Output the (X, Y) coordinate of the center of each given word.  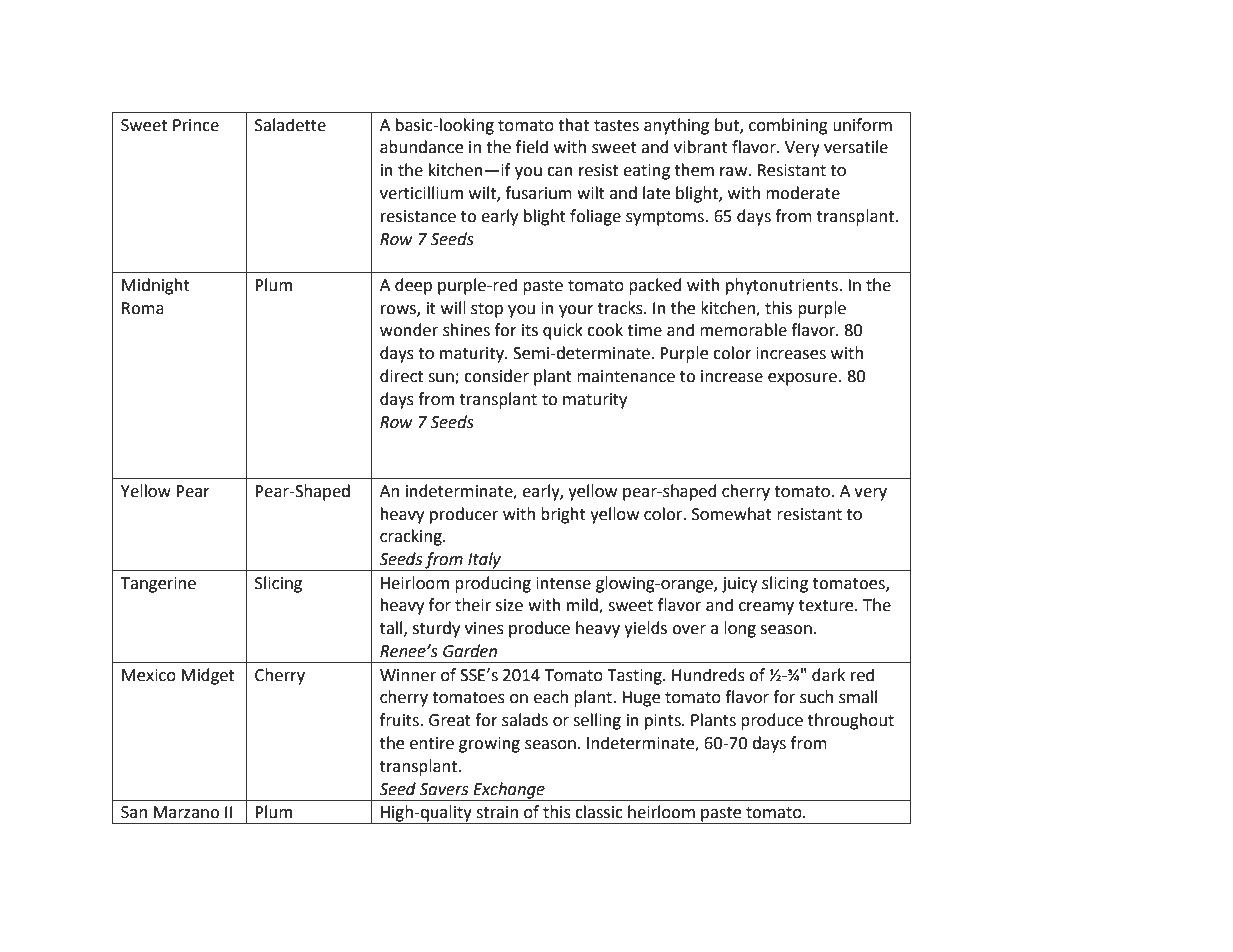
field (532, 147)
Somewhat (732, 514)
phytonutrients (783, 286)
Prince (196, 125)
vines (484, 628)
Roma (143, 308)
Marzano (186, 812)
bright (563, 515)
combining (788, 126)
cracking (412, 537)
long (740, 629)
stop (487, 310)
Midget (207, 676)
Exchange (509, 790)
